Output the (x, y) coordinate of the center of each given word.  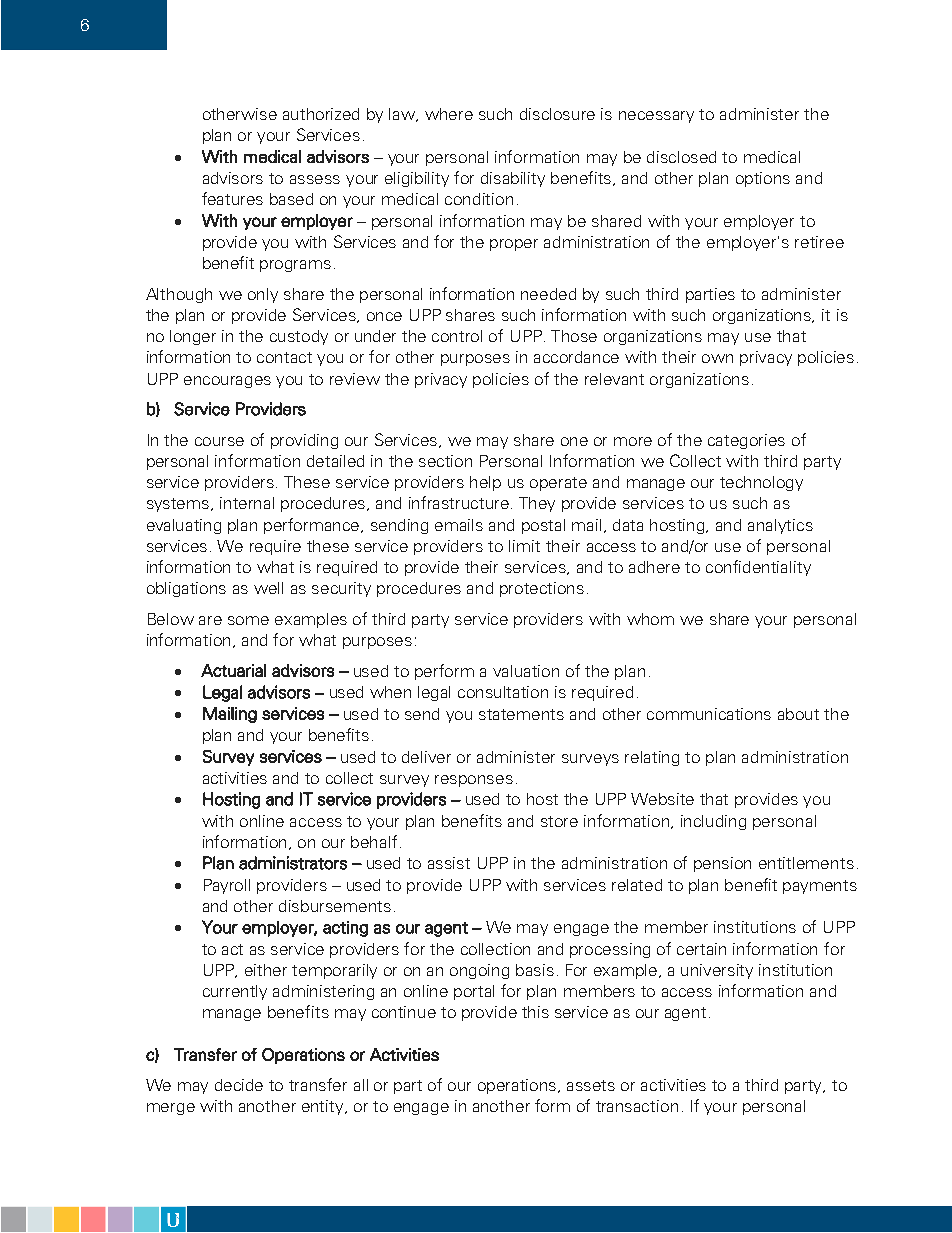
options (763, 179)
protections (542, 589)
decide (239, 1085)
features (232, 198)
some (248, 620)
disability (513, 179)
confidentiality (758, 568)
